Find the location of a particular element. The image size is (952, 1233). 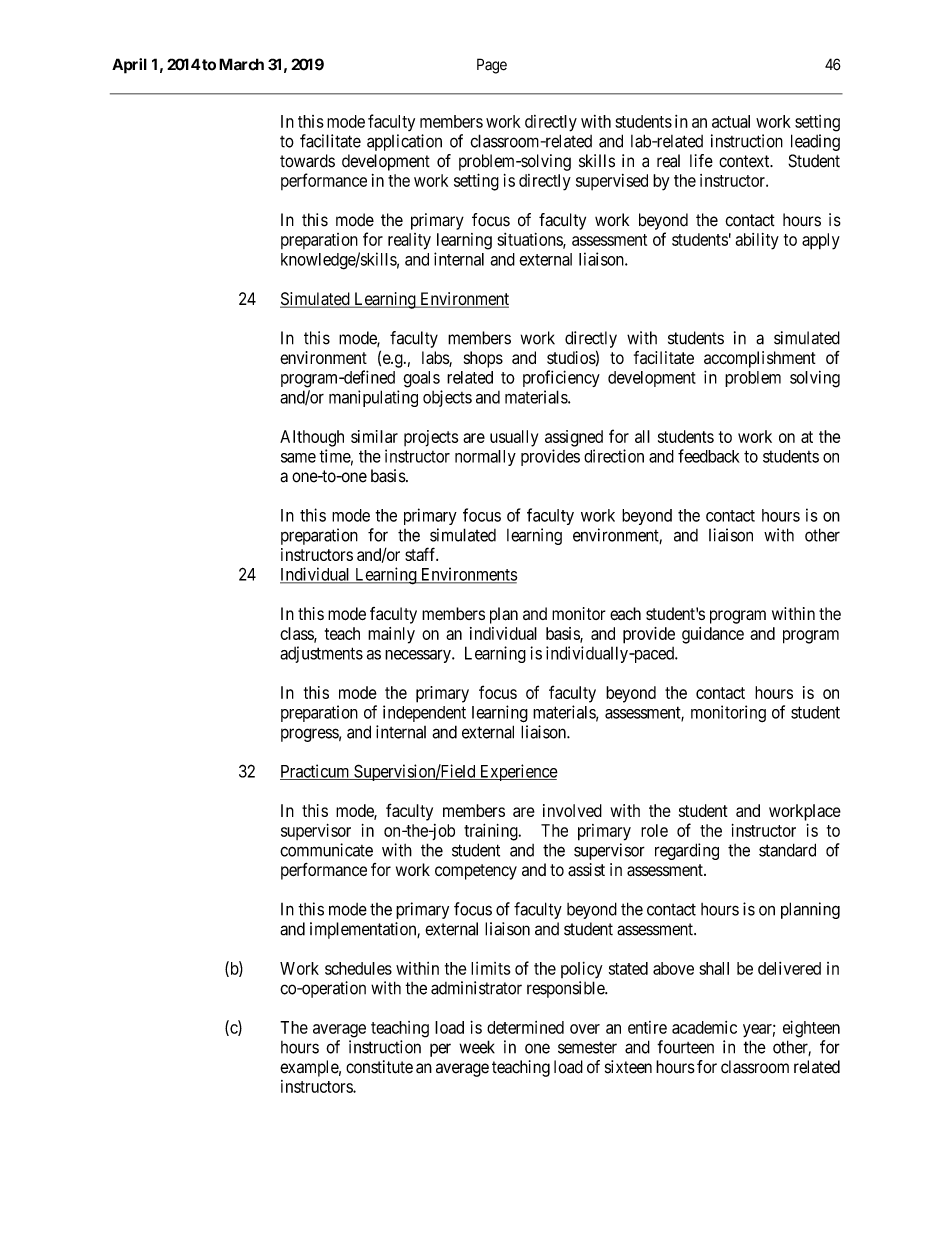

week is located at coordinates (477, 1047).
